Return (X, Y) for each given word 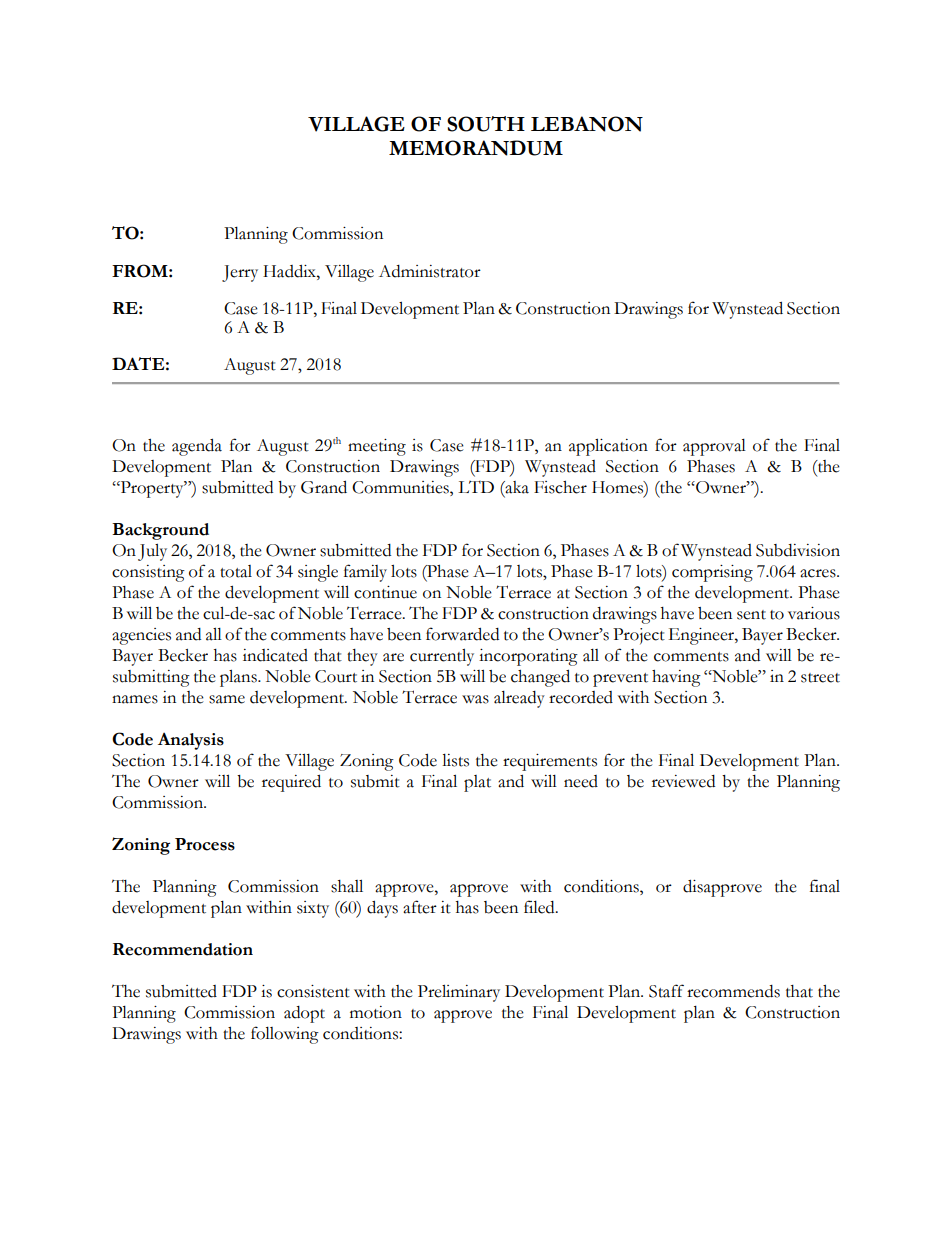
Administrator (430, 271)
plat (477, 783)
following (285, 1035)
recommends (733, 991)
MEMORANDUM (476, 148)
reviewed (683, 781)
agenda (197, 447)
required (291, 783)
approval (714, 447)
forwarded (462, 634)
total (236, 571)
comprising (712, 573)
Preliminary (459, 993)
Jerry (240, 273)
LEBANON (587, 124)
